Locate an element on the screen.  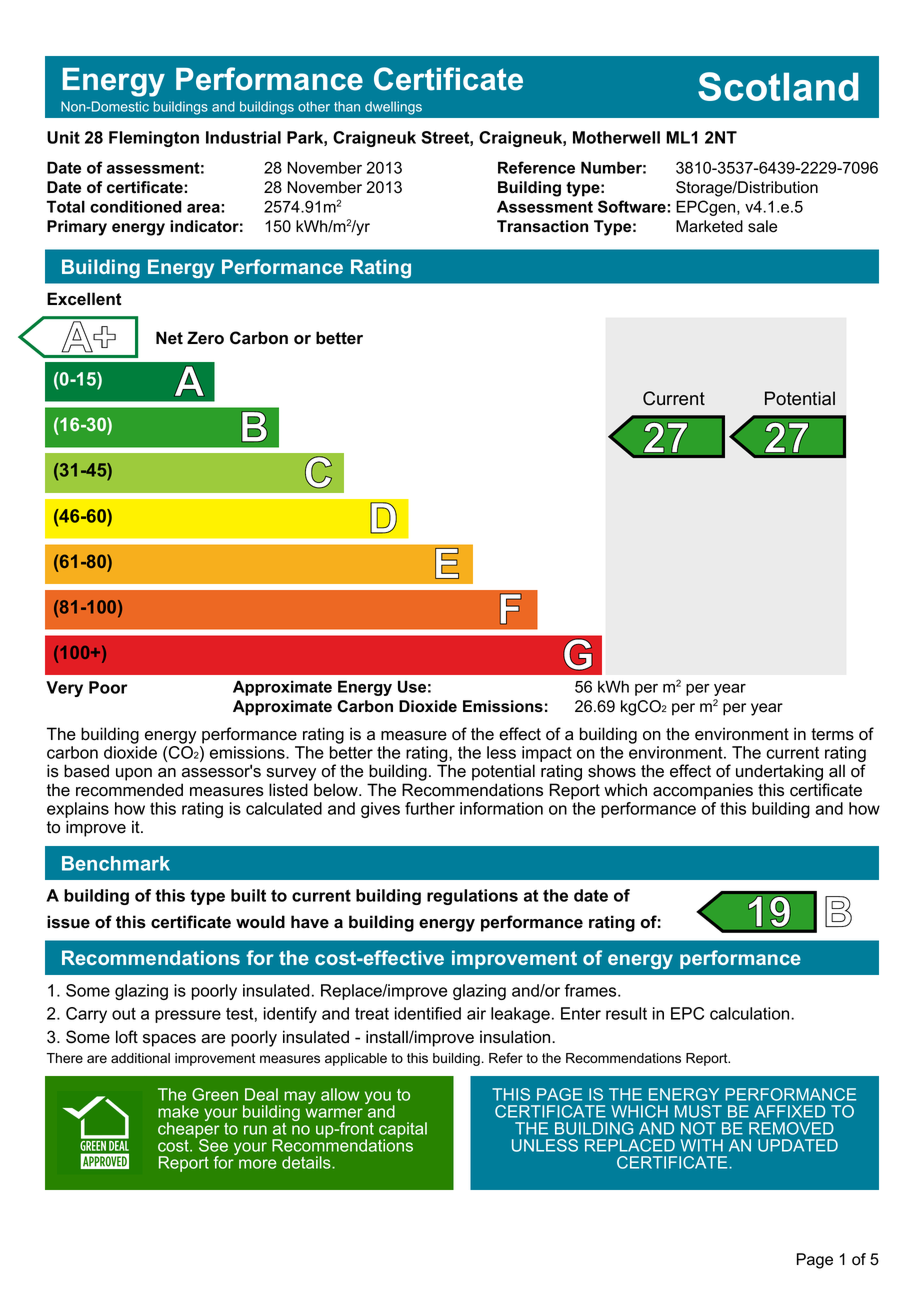
Scotland is located at coordinates (778, 86).
